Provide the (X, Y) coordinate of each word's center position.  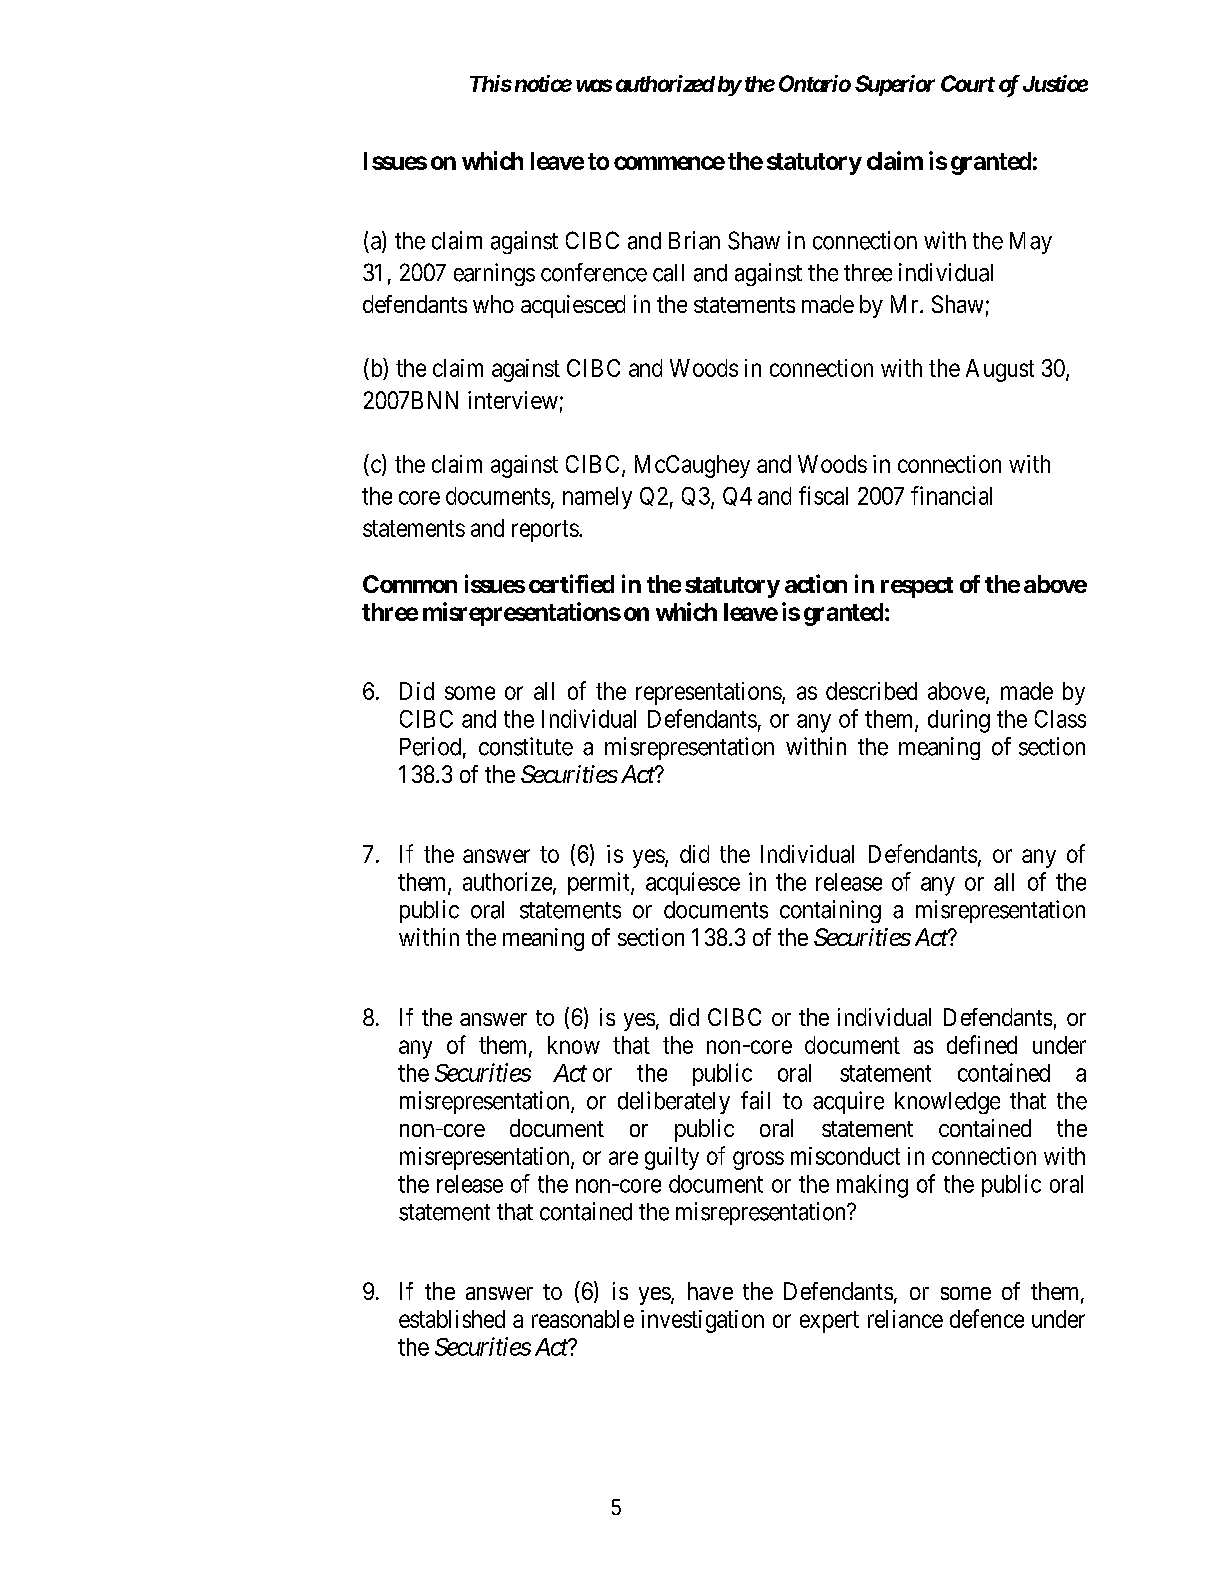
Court (968, 83)
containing (830, 911)
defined (982, 1044)
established (452, 1319)
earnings (494, 274)
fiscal (823, 495)
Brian (694, 240)
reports (545, 531)
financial (951, 495)
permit (600, 883)
